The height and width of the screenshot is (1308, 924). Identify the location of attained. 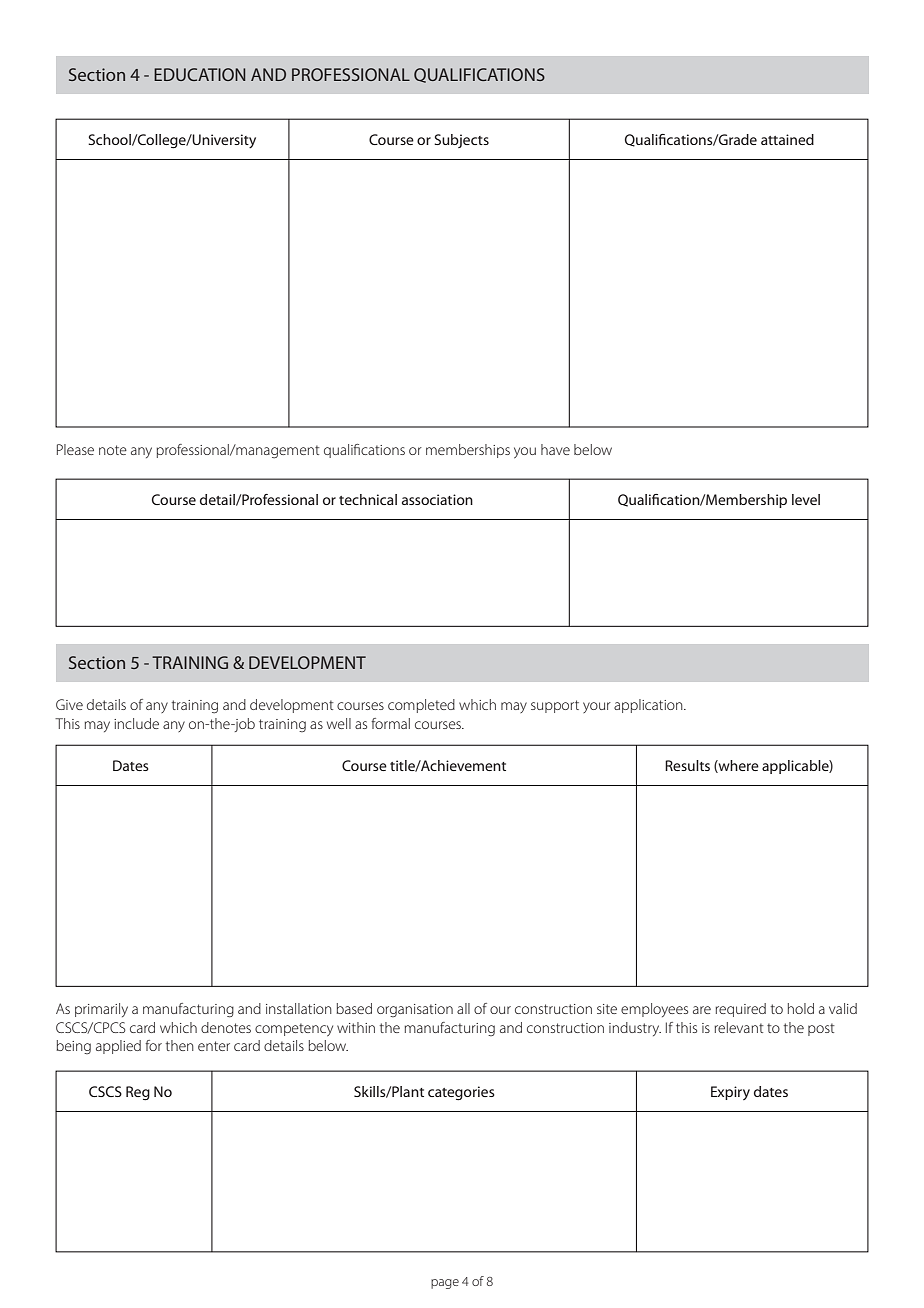
(787, 139).
